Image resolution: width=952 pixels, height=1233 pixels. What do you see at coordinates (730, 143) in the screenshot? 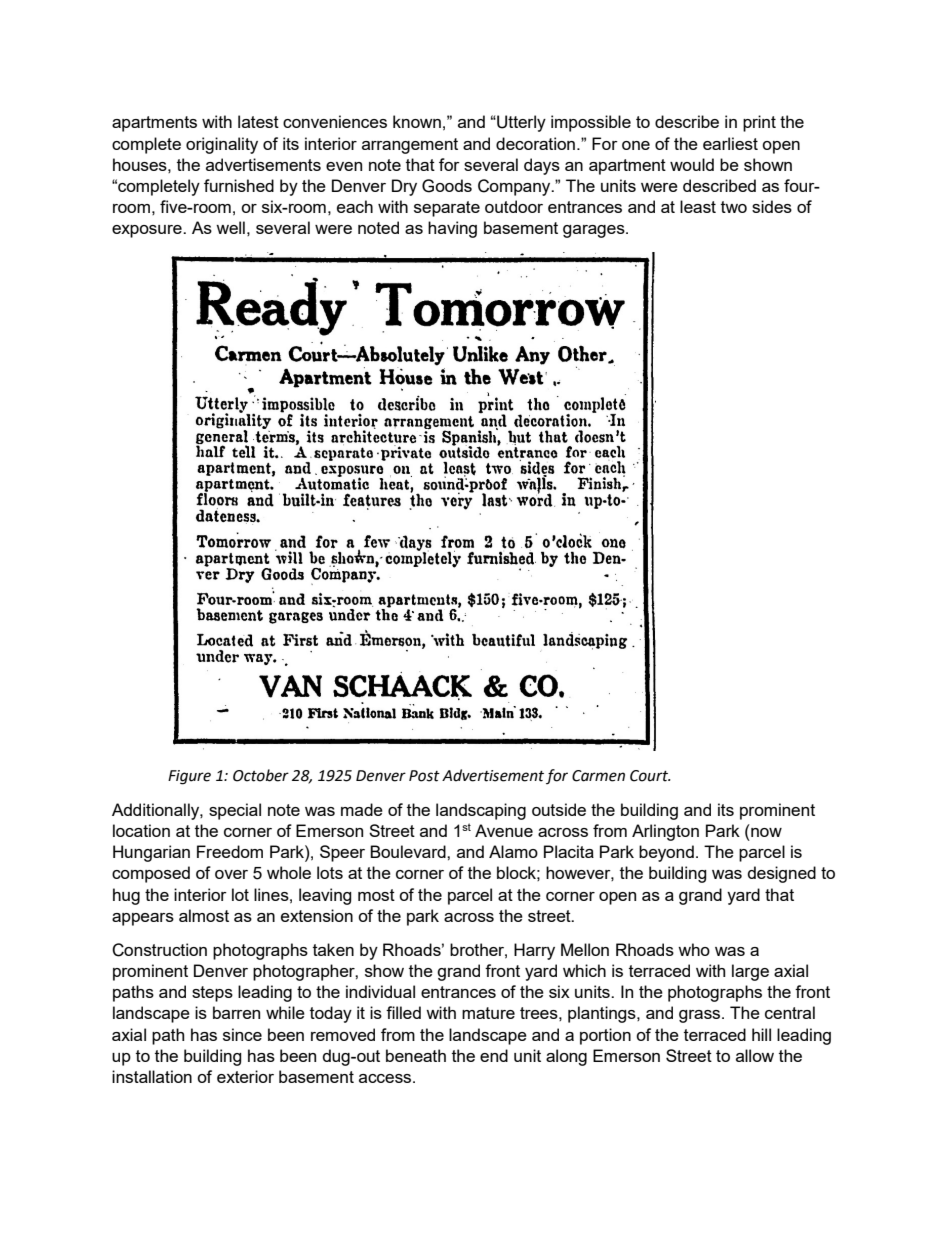
I see `earliest` at bounding box center [730, 143].
